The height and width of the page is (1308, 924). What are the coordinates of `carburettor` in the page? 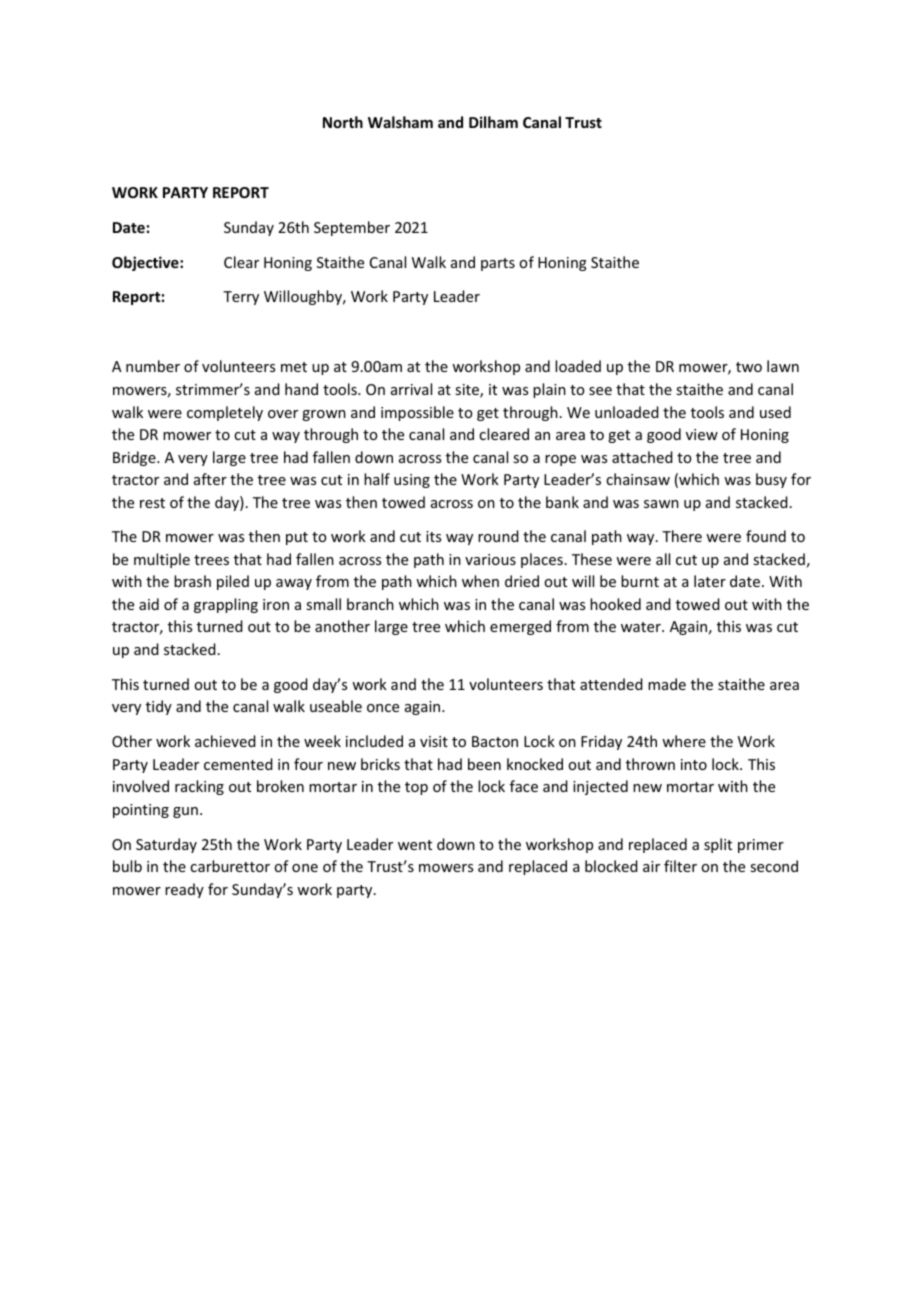 It's located at (230, 866).
